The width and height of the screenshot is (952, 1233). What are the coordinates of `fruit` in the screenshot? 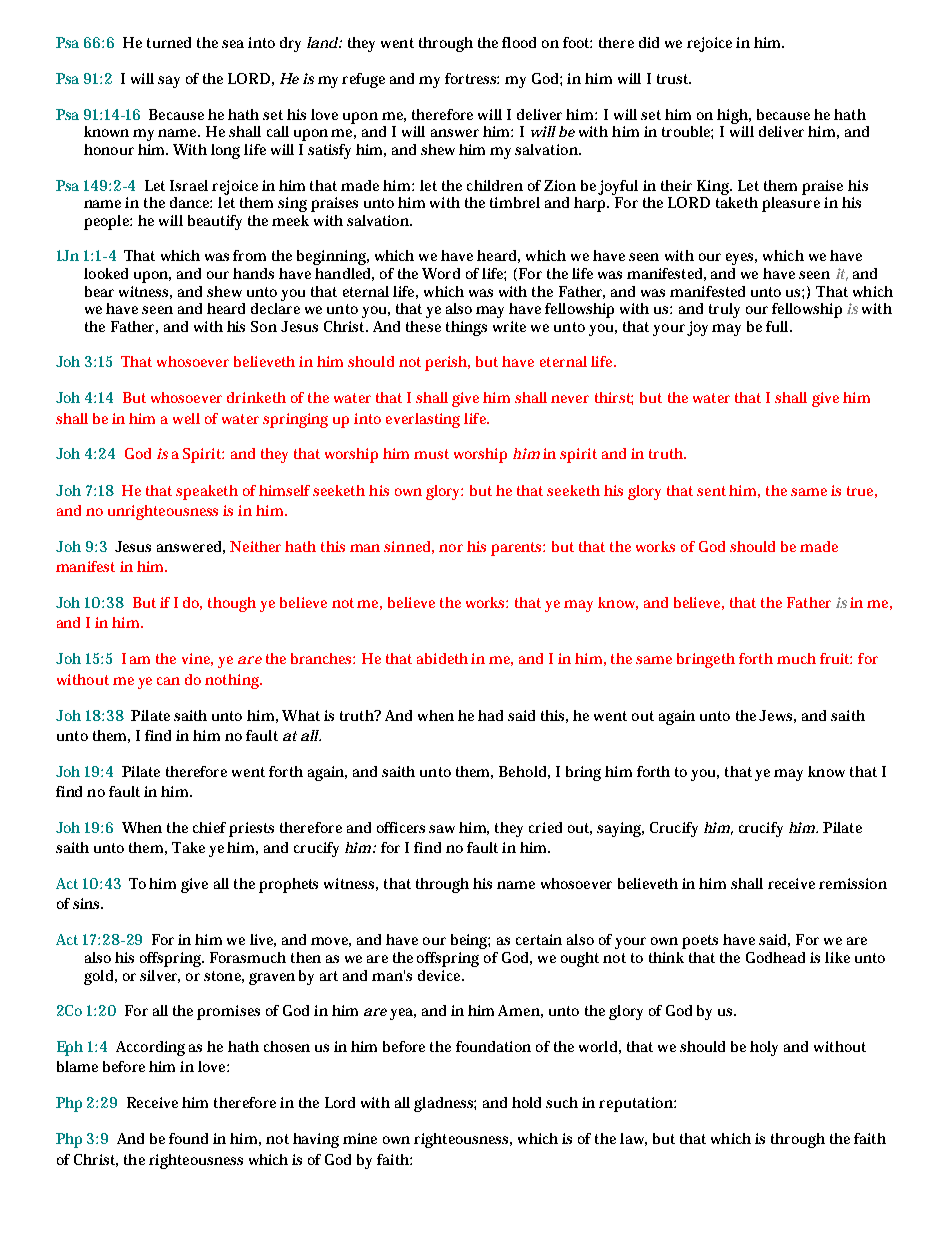 It's located at (836, 658).
